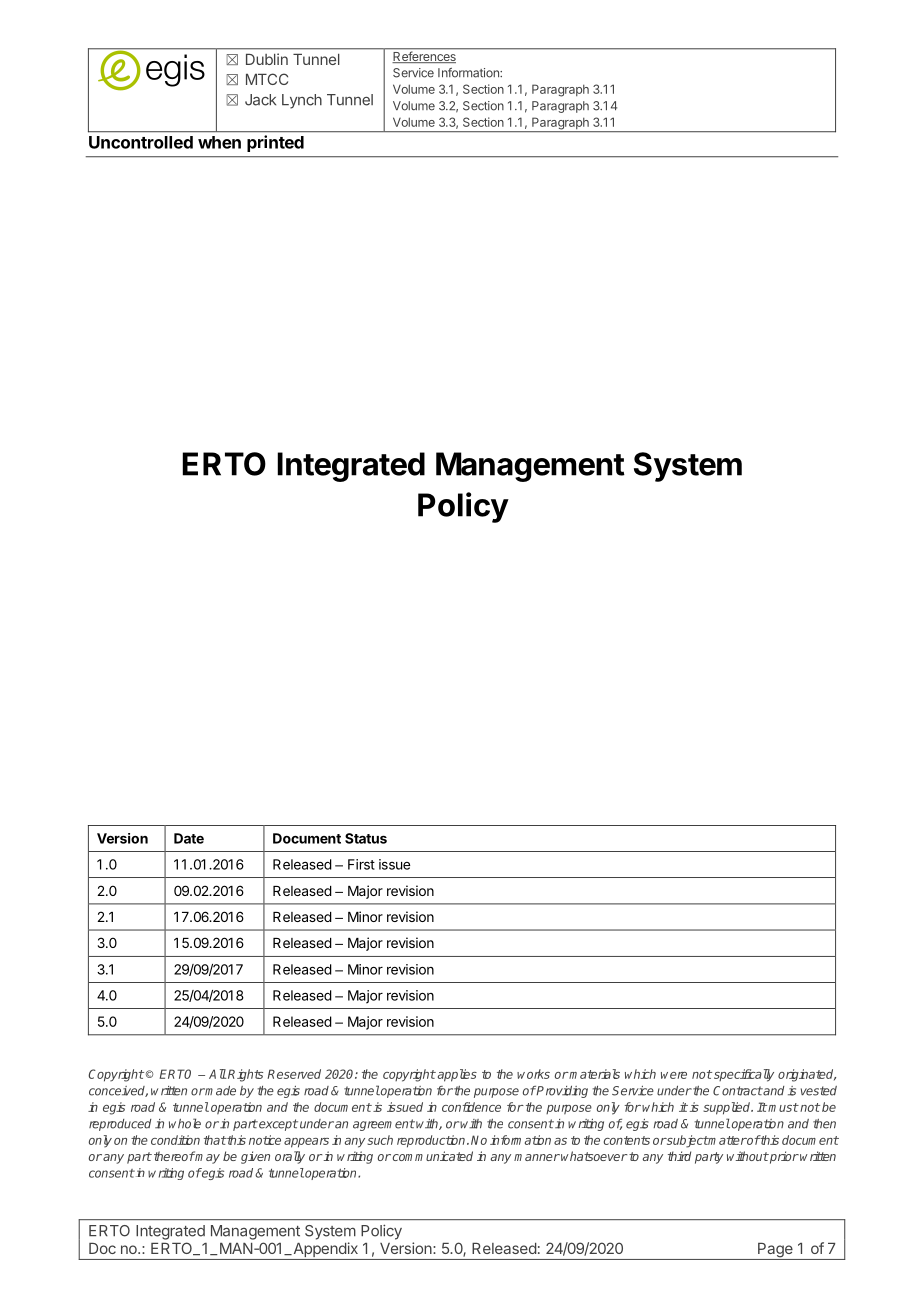 The height and width of the image is (1308, 924). Describe the element at coordinates (424, 56) in the image. I see `References` at that location.
